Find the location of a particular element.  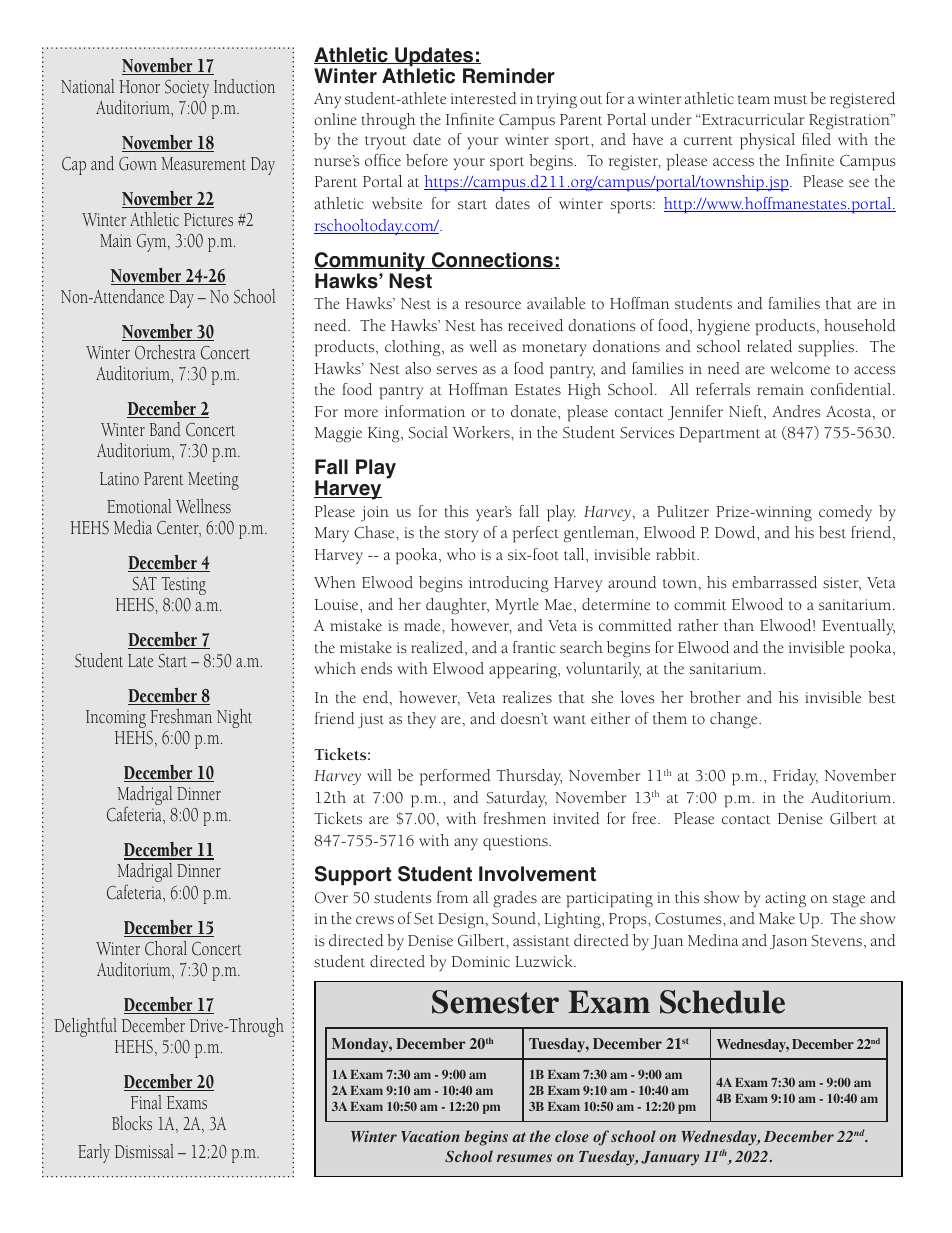

team is located at coordinates (754, 99).
